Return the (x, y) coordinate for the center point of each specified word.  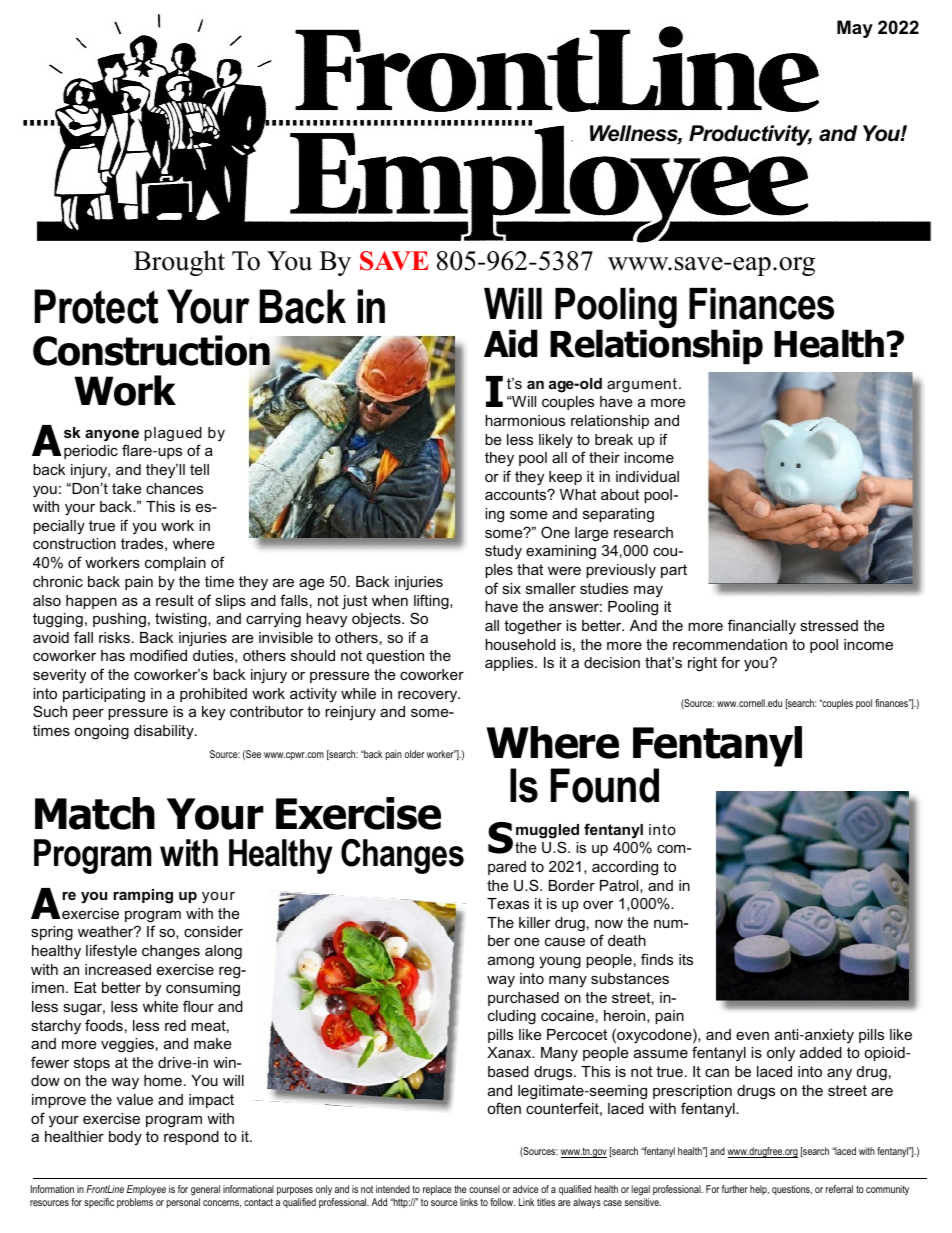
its (686, 959)
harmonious (525, 420)
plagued (173, 434)
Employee (146, 1192)
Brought (179, 263)
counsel (484, 1189)
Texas (508, 903)
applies (510, 664)
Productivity (750, 135)
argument (642, 385)
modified (158, 655)
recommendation (730, 644)
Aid (511, 343)
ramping (143, 896)
